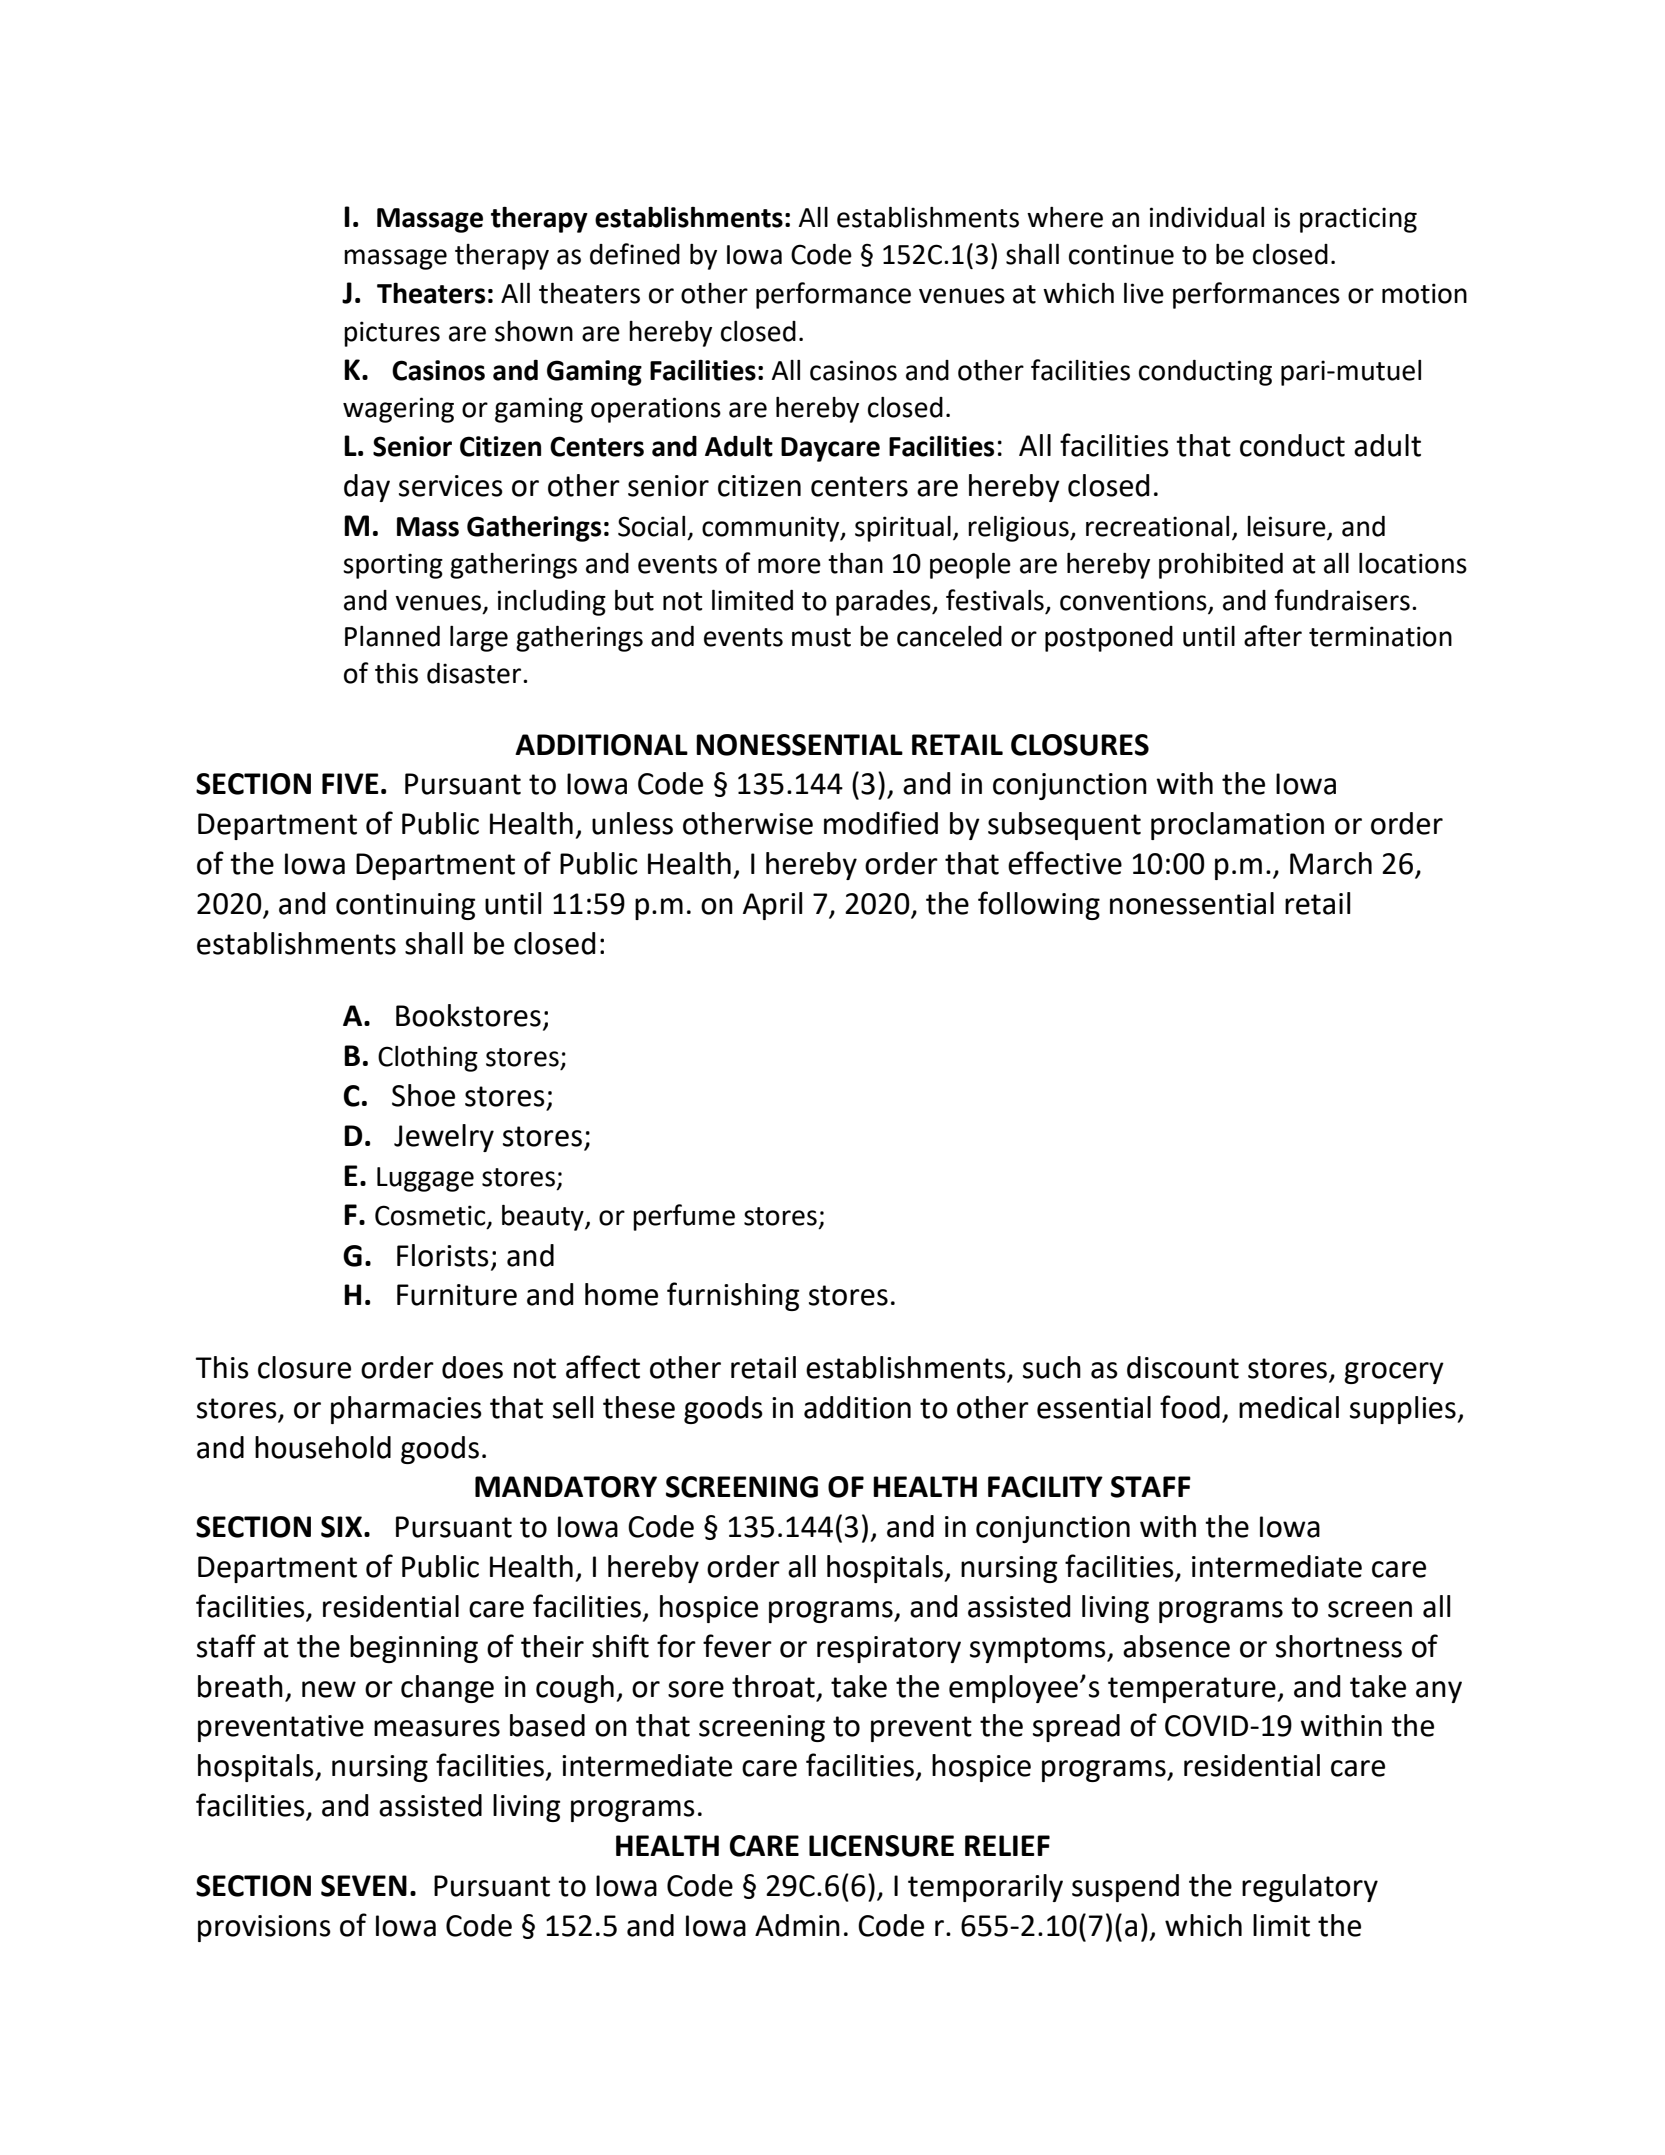 The width and height of the screenshot is (1665, 2155). What do you see at coordinates (1358, 220) in the screenshot?
I see `practicing` at bounding box center [1358, 220].
